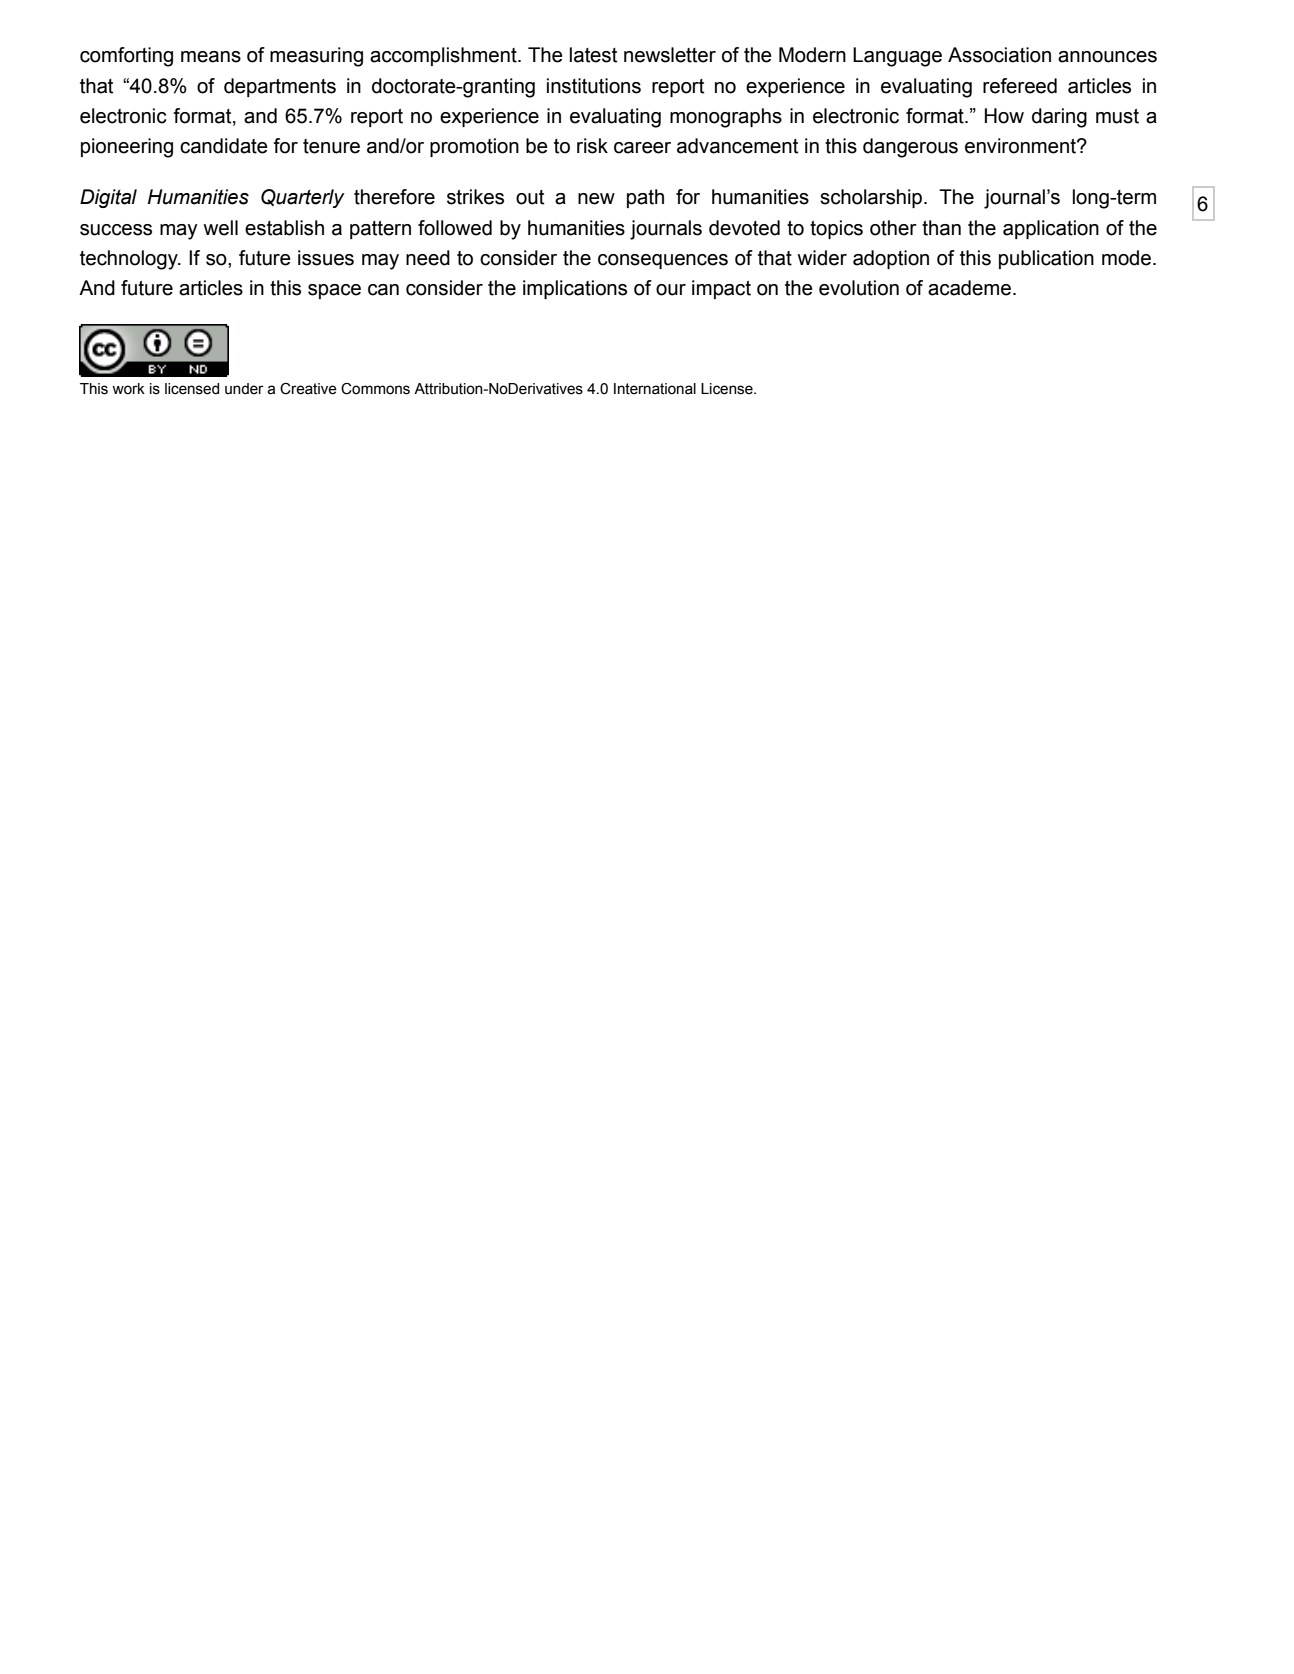  Describe the element at coordinates (642, 148) in the document. I see `career` at that location.
